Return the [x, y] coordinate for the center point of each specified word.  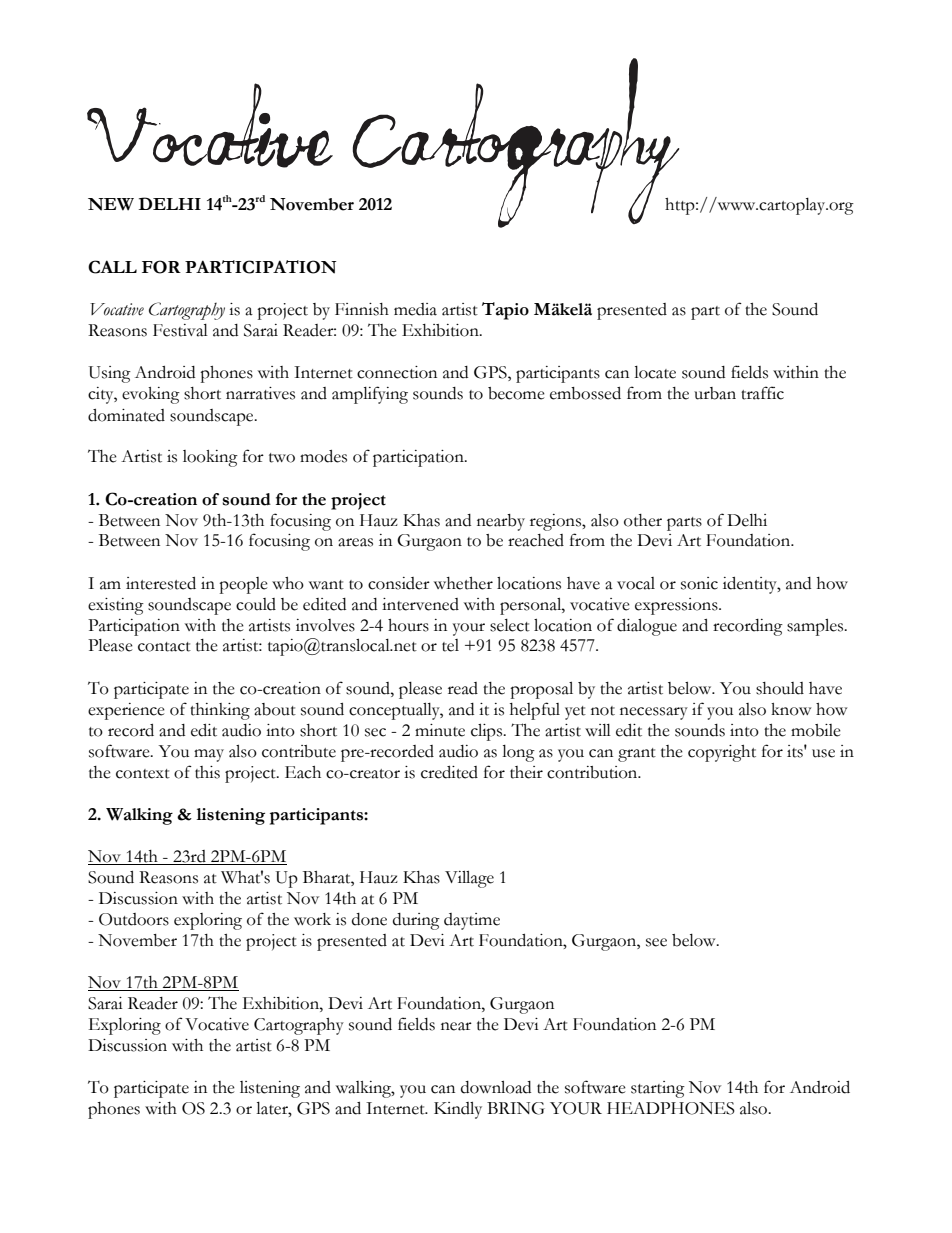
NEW [111, 204]
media [415, 309]
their [526, 772]
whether [463, 583]
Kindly [458, 1110]
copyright [722, 753]
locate [655, 372]
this [207, 772]
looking [210, 458]
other [643, 520]
